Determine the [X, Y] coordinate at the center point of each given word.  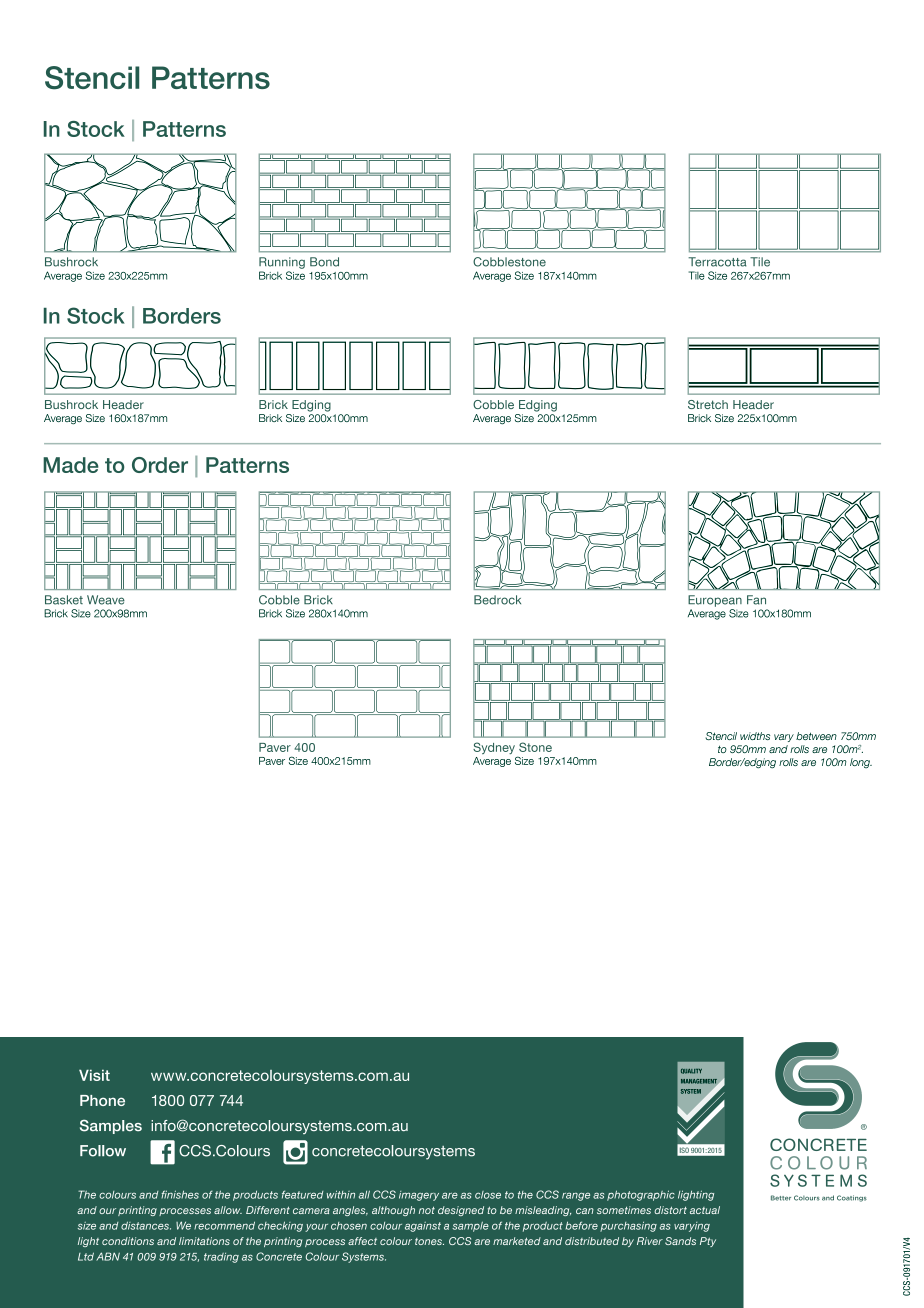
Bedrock [497, 600]
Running [282, 263]
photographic [641, 1195]
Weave [106, 600]
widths [755, 736]
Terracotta [717, 262]
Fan [756, 600]
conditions [128, 1241]
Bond [324, 262]
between [816, 736]
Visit [94, 1075]
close [488, 1195]
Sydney [494, 748]
